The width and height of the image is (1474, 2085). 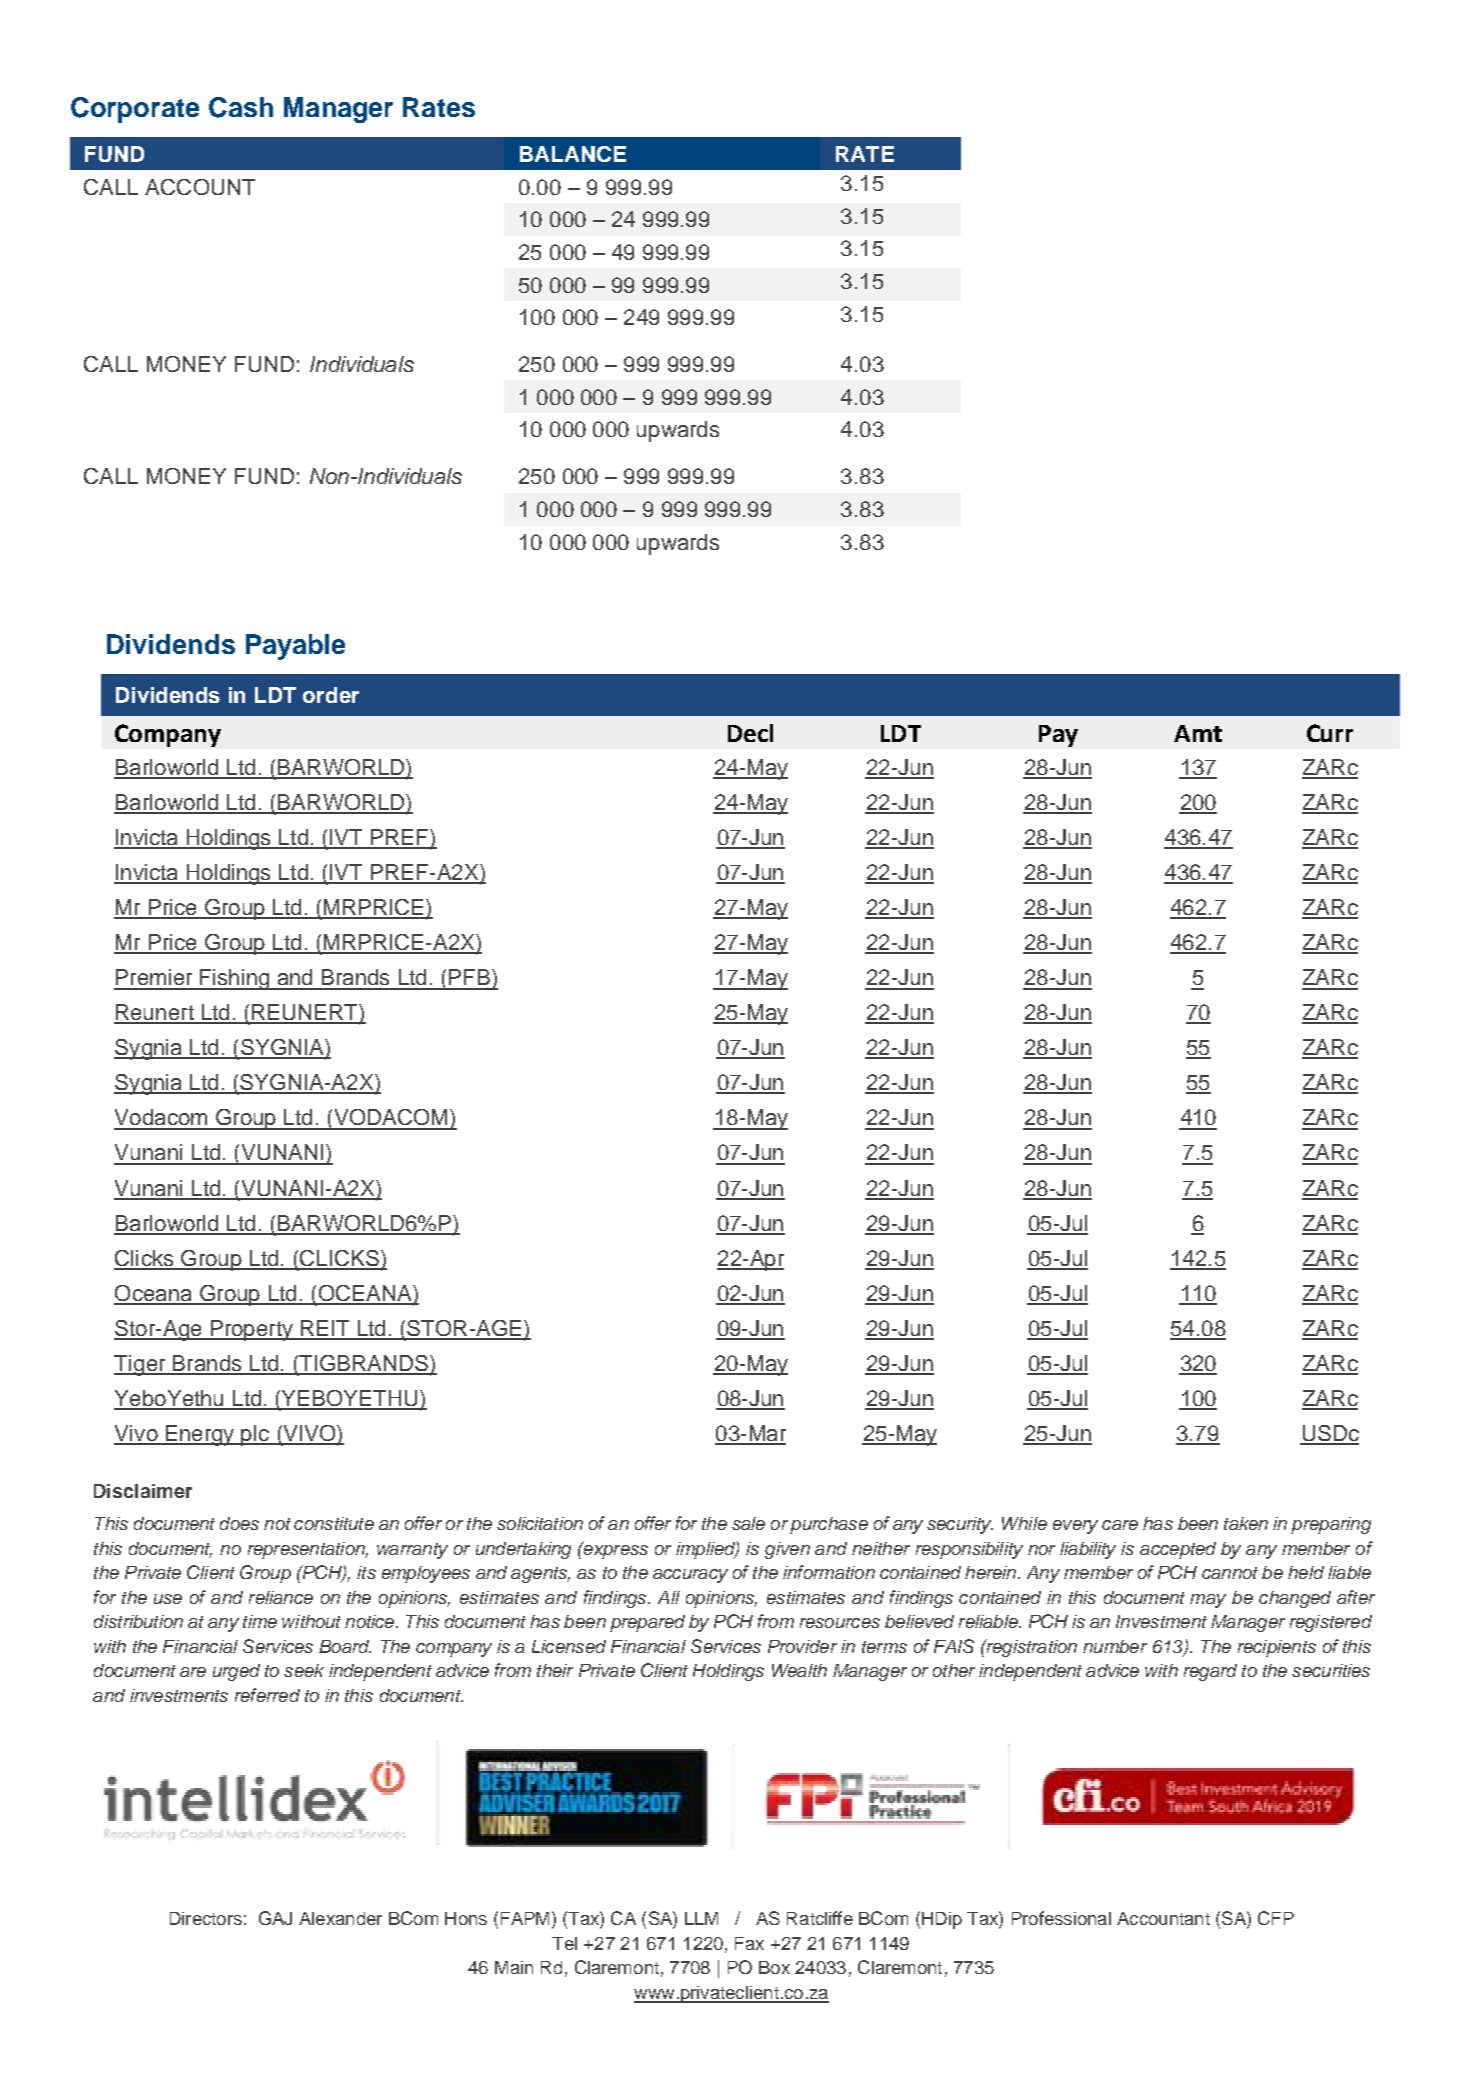 What do you see at coordinates (331, 695) in the image?
I see `order` at bounding box center [331, 695].
